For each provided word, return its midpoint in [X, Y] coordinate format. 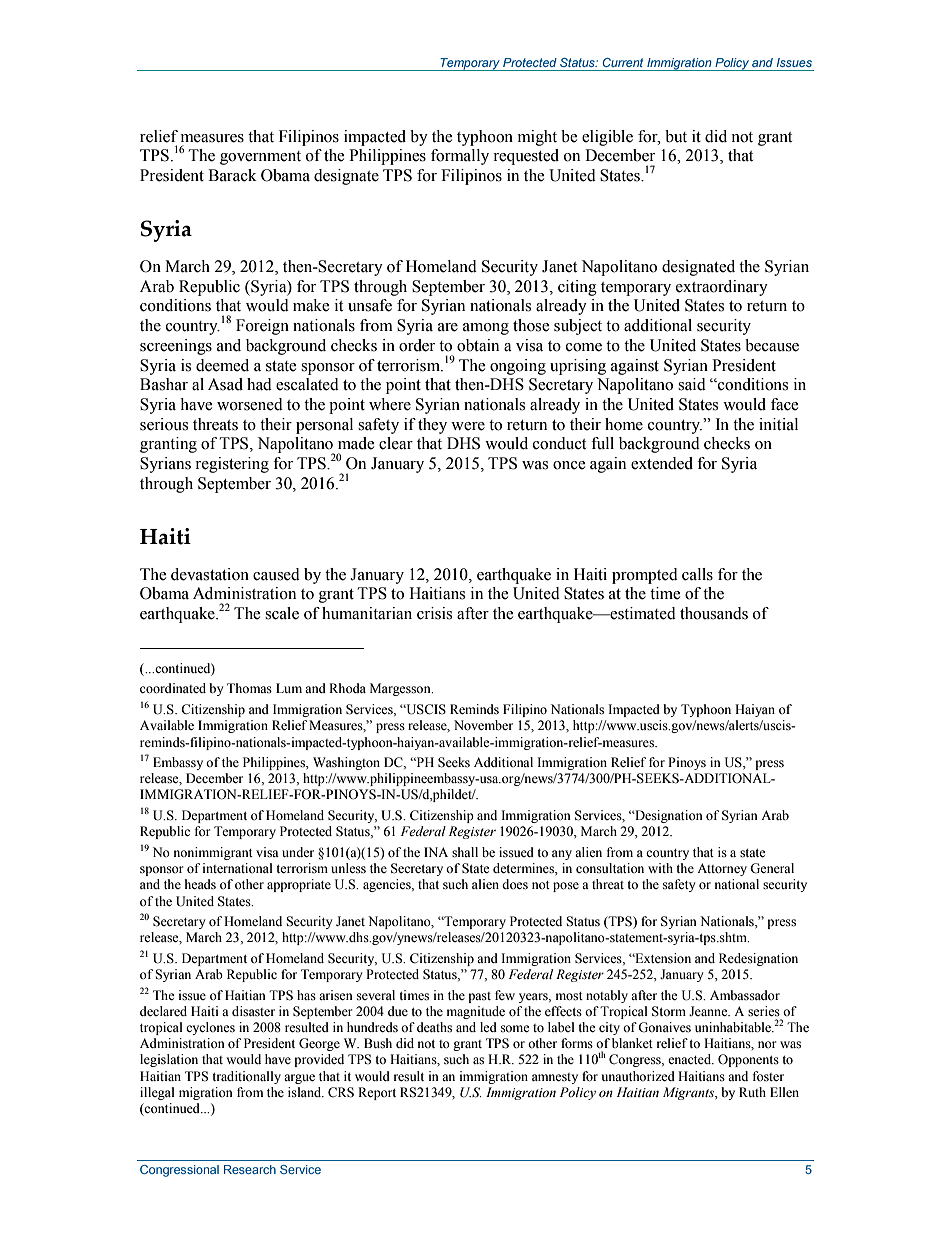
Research [250, 1169]
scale [282, 613]
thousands [714, 613]
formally [460, 157]
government [260, 158]
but [676, 136]
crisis [434, 613]
